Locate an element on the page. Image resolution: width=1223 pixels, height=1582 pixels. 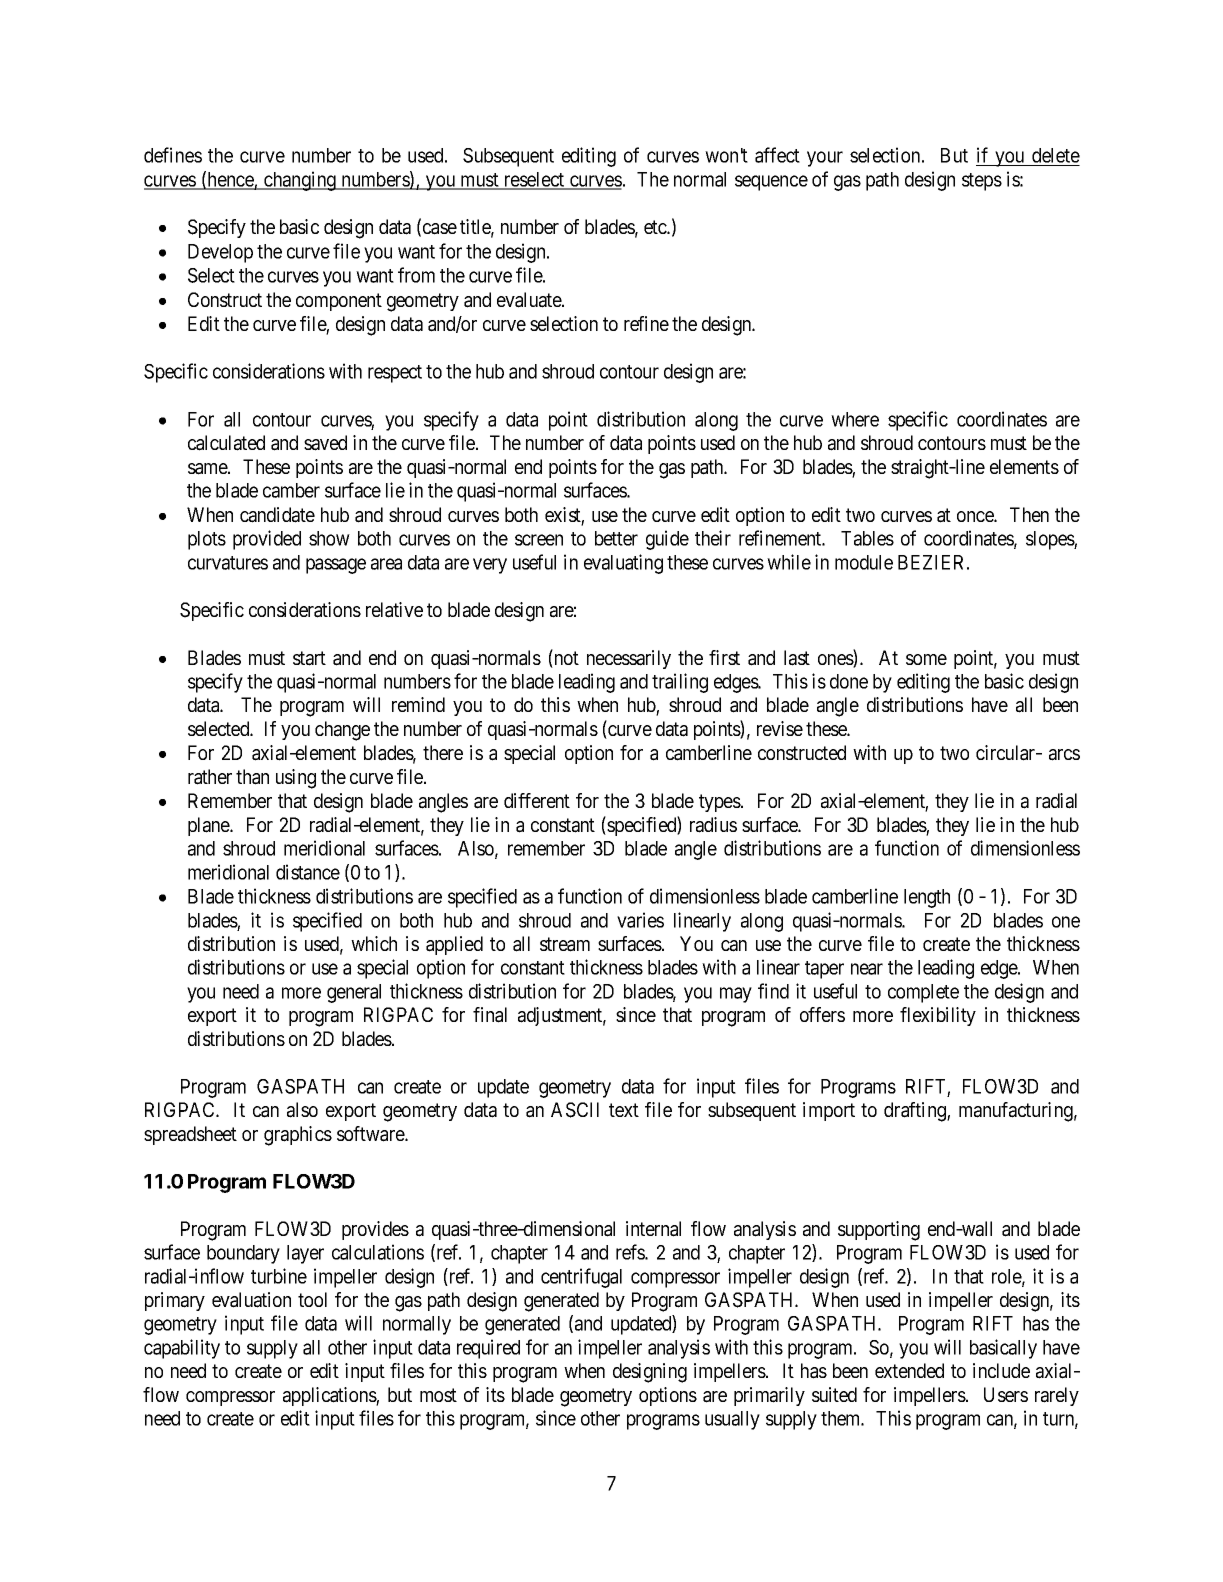
capability is located at coordinates (182, 1349).
